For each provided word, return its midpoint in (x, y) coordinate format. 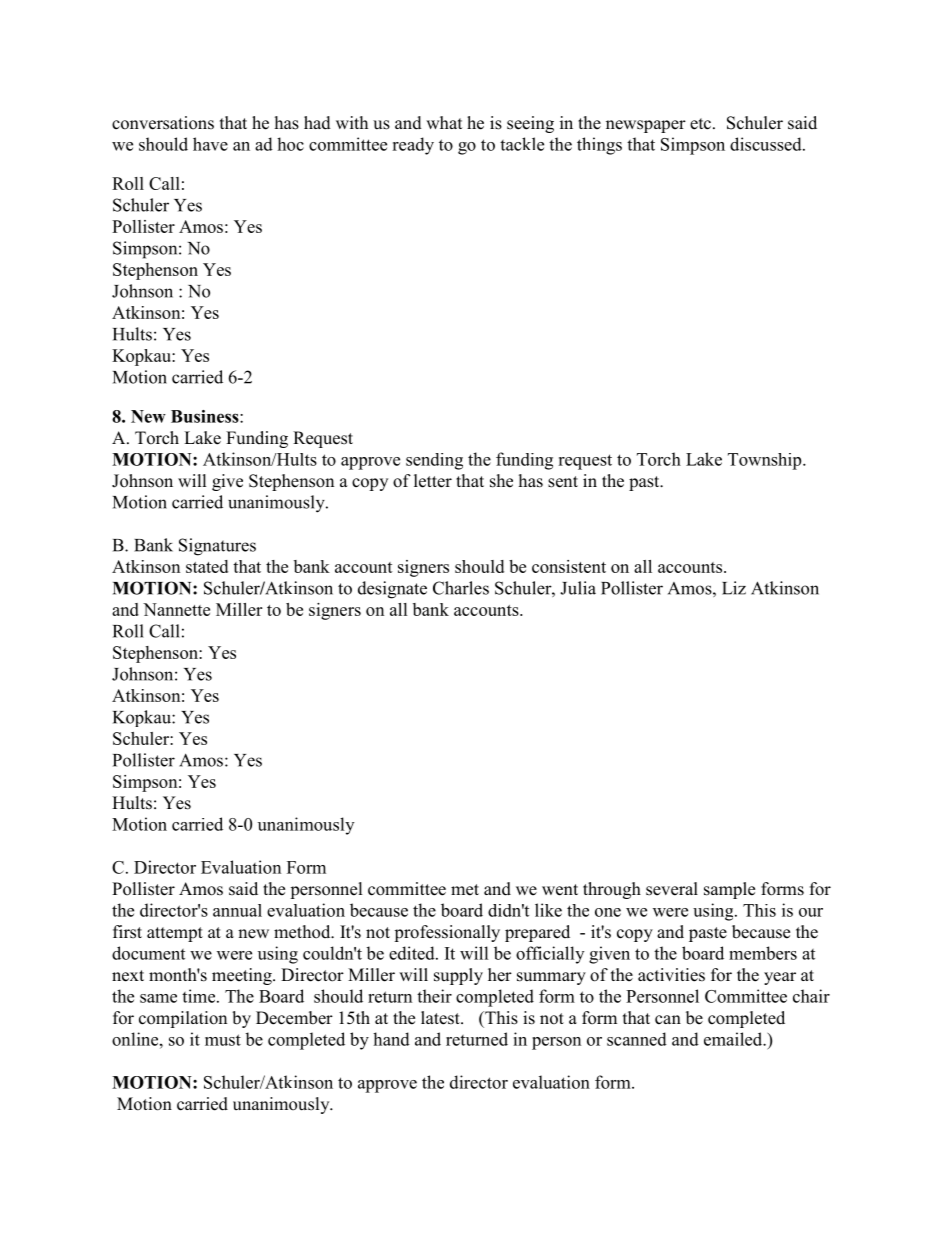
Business (206, 416)
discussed (767, 144)
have (210, 144)
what (444, 122)
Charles (461, 588)
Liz (734, 588)
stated (207, 566)
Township (766, 461)
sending (434, 461)
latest (441, 1018)
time (200, 996)
